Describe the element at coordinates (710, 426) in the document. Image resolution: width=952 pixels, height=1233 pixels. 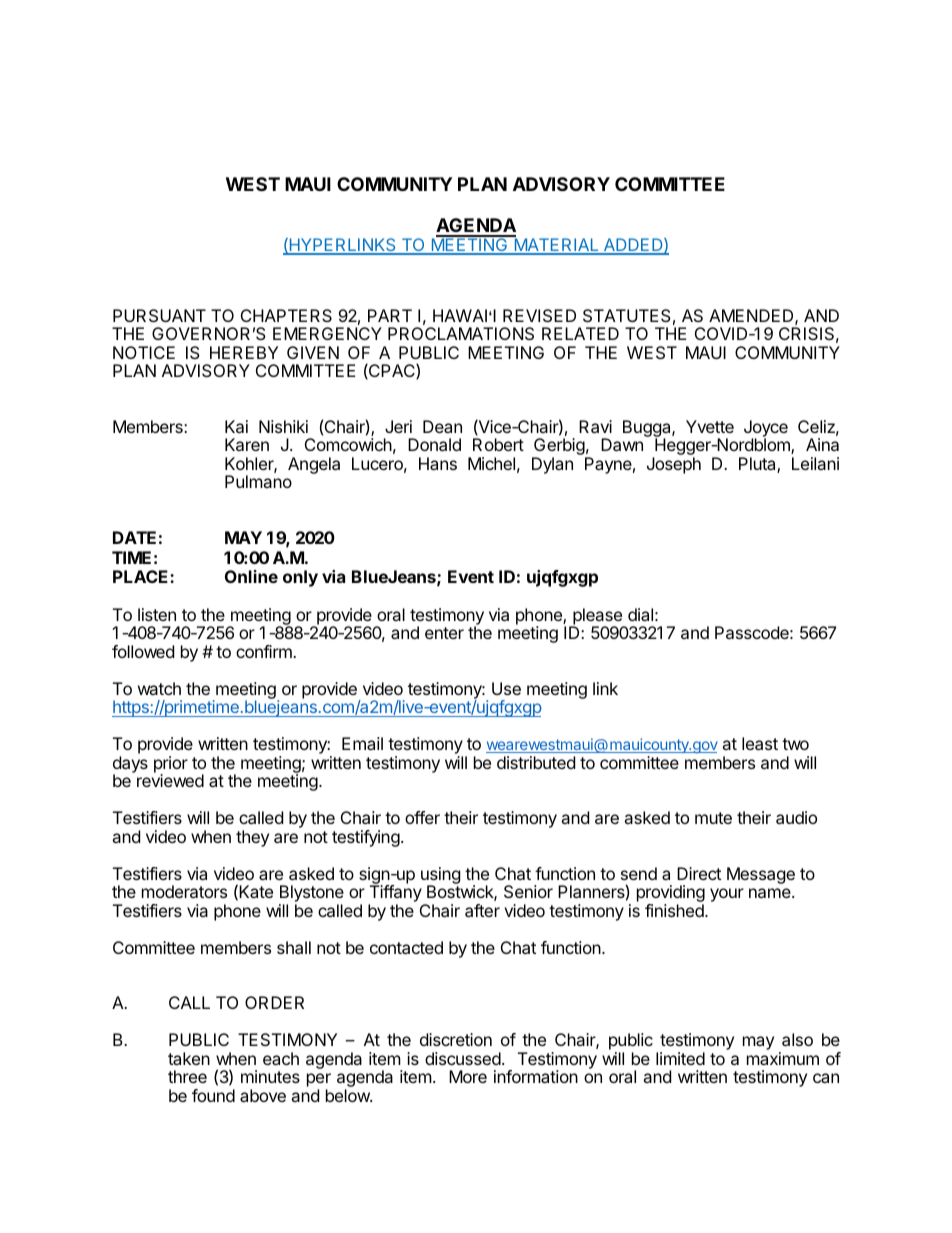
I see `Yvette` at that location.
